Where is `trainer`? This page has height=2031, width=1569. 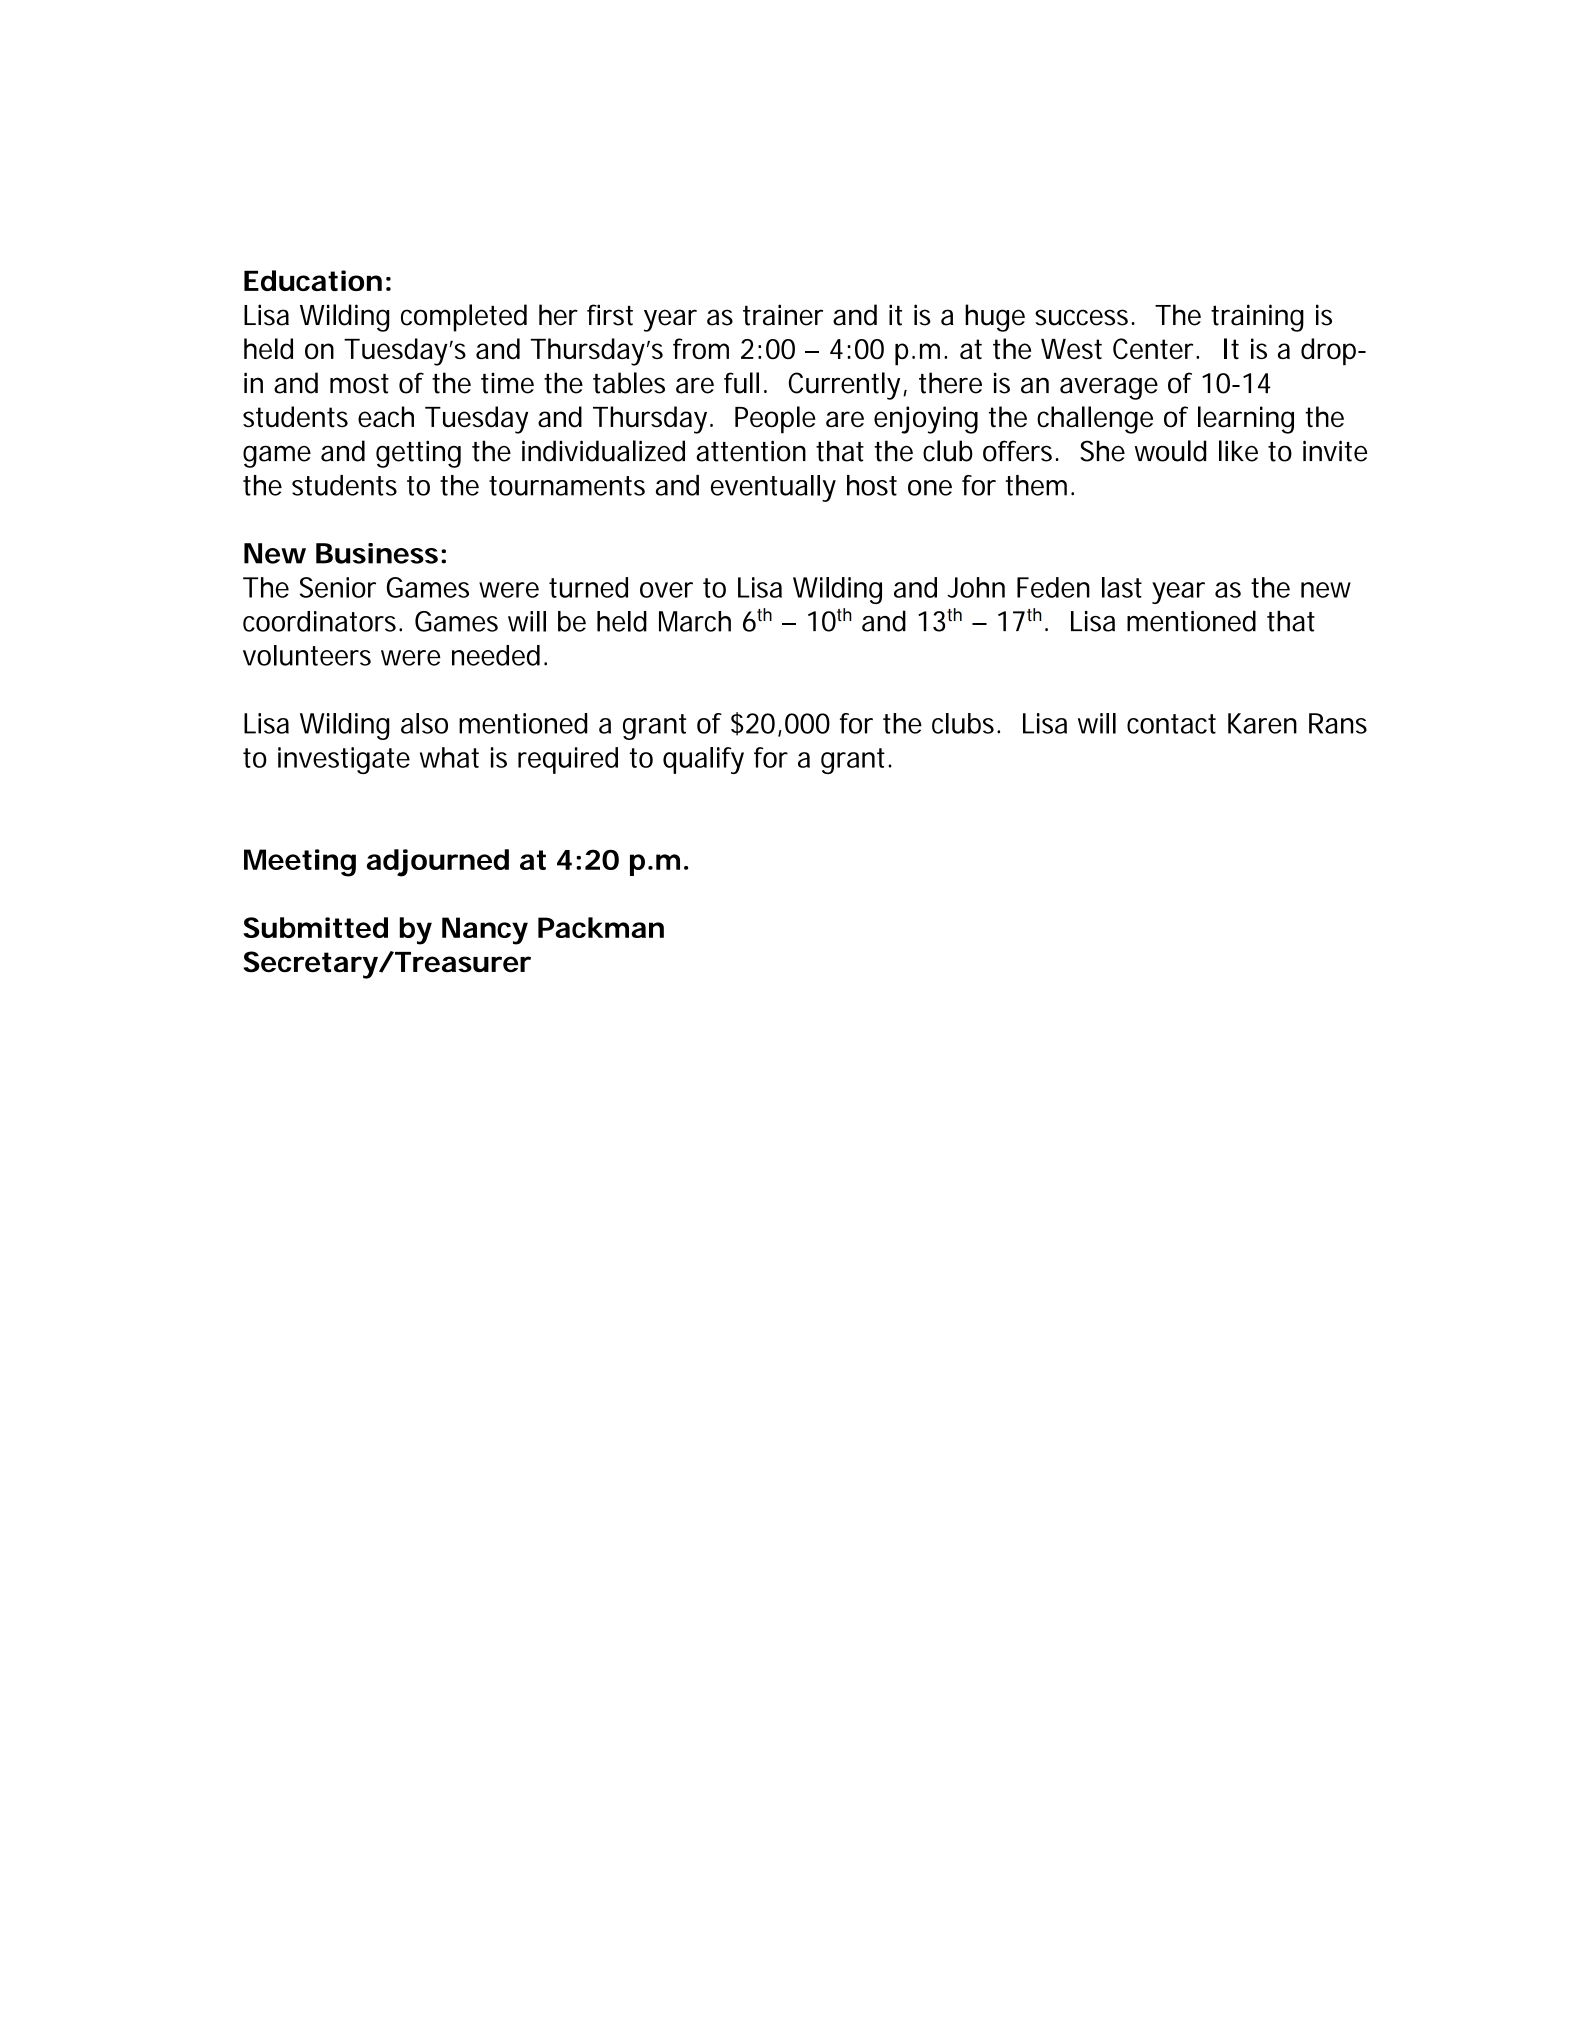
trainer is located at coordinates (783, 315).
